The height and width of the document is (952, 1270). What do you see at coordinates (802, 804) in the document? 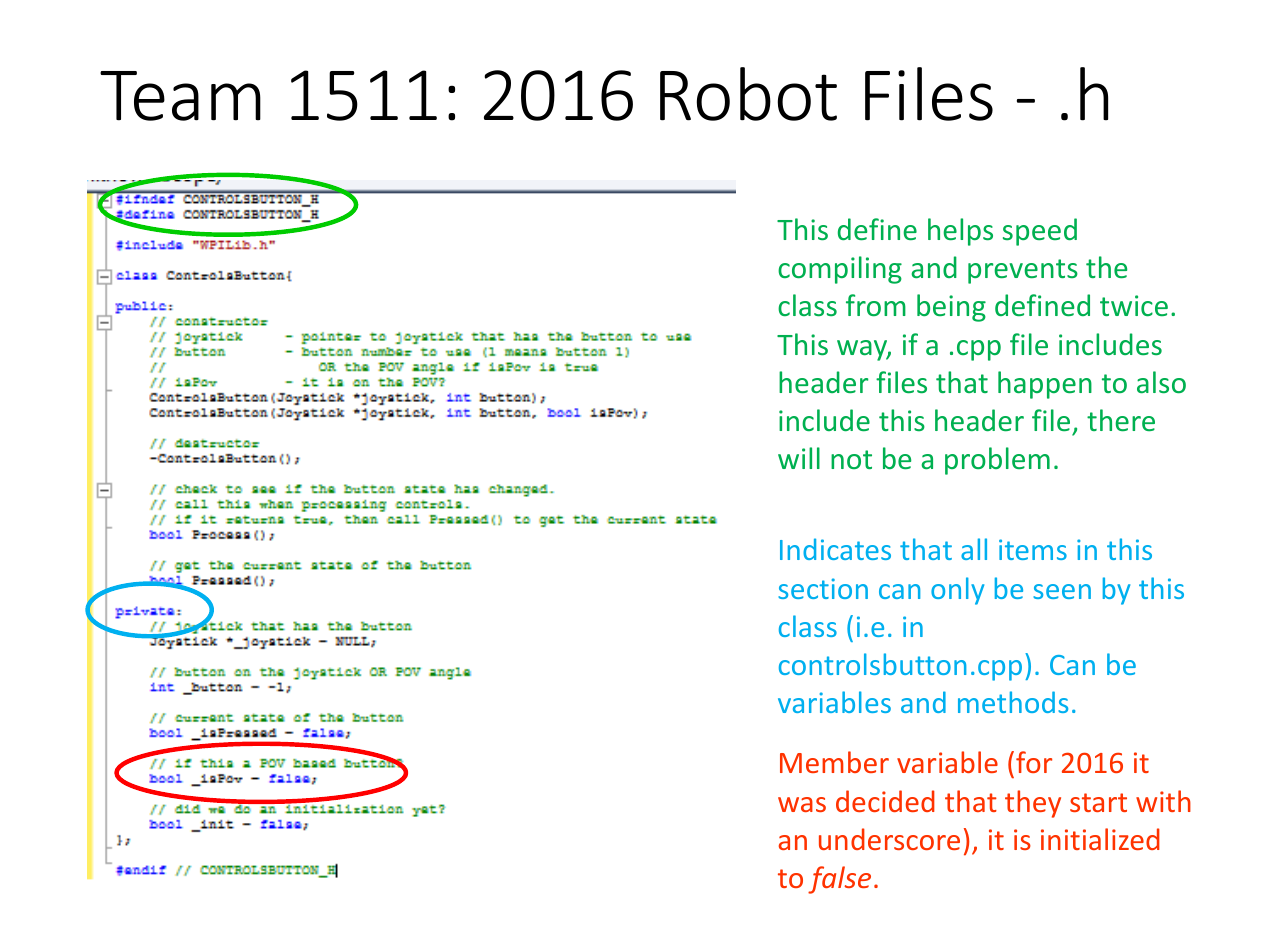
I see `was` at bounding box center [802, 804].
